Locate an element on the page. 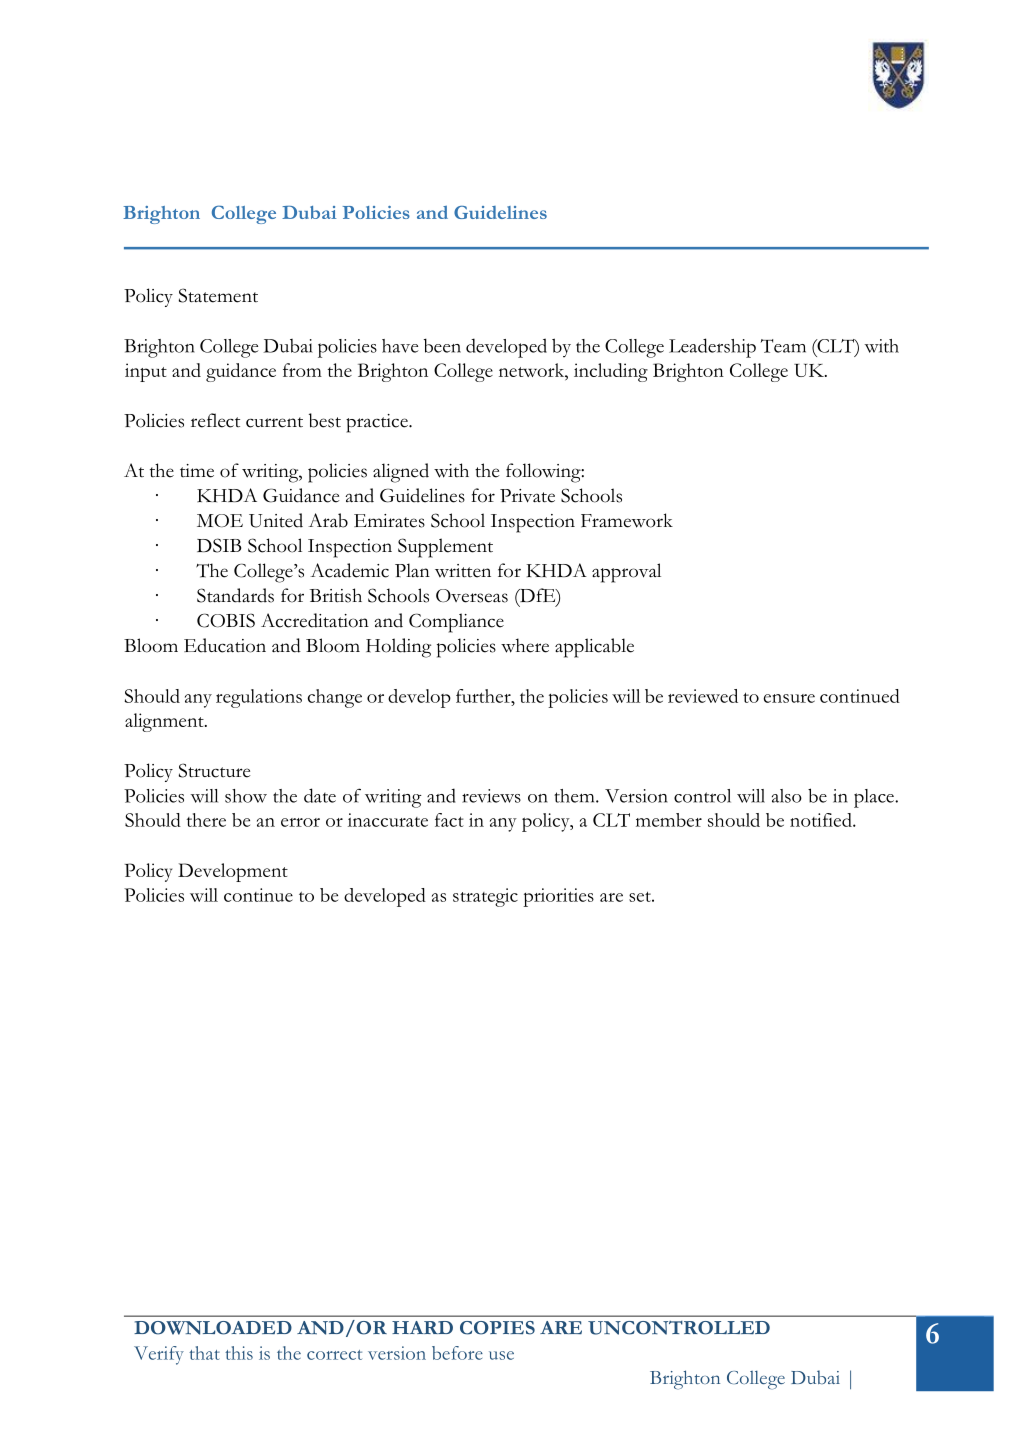 The width and height of the document is (1024, 1448). strategic is located at coordinates (485, 897).
